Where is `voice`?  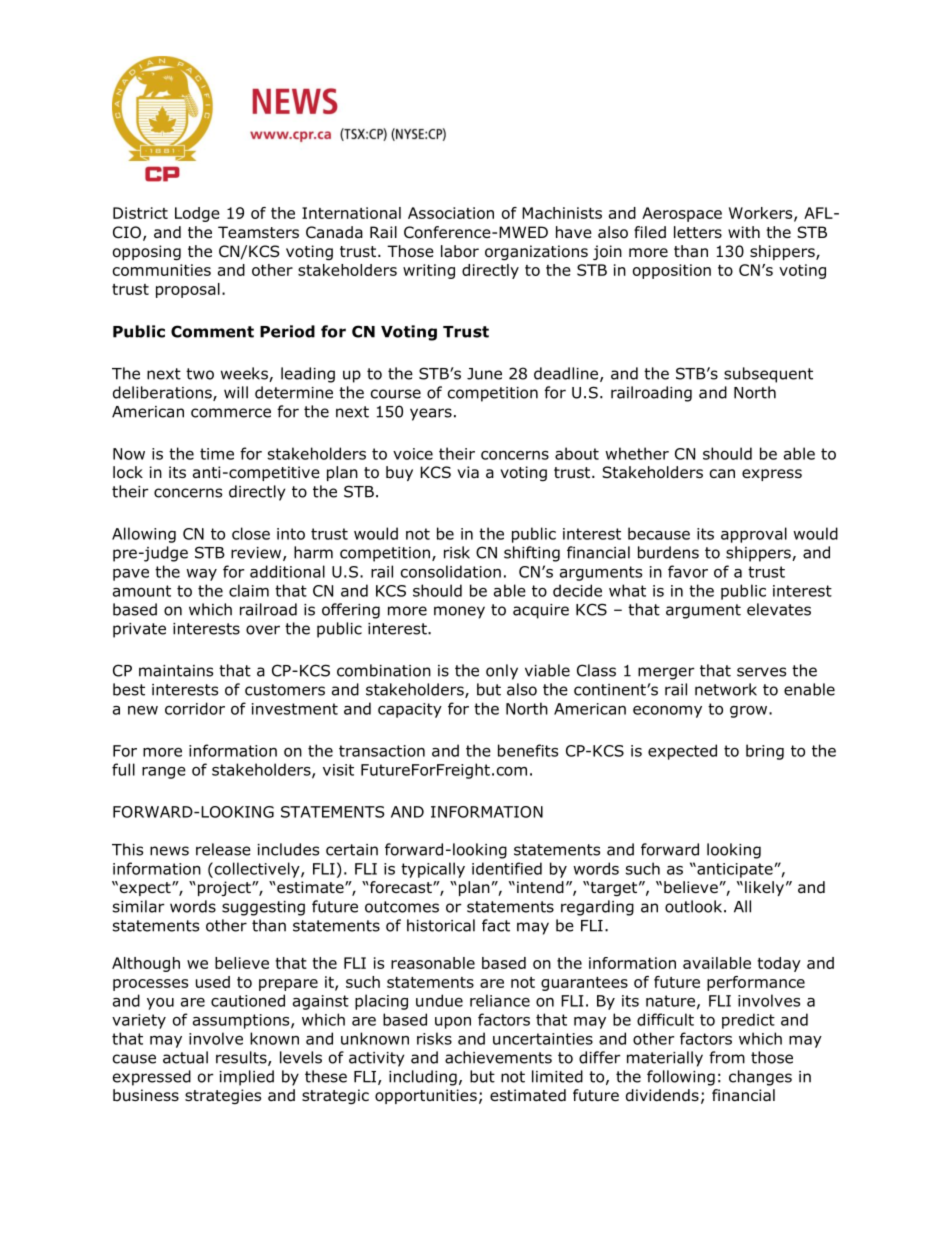 voice is located at coordinates (413, 454).
